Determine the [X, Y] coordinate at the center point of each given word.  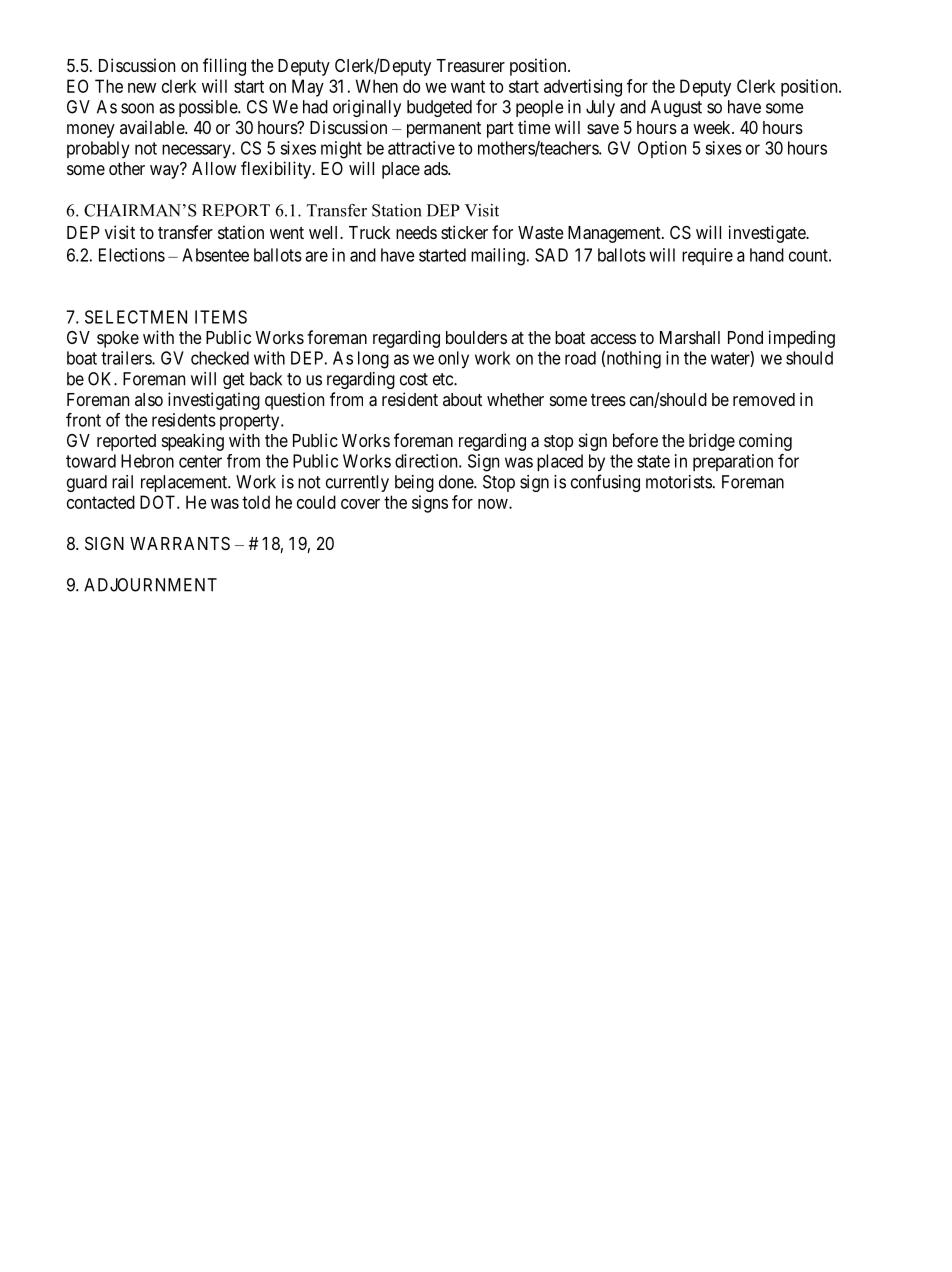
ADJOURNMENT [150, 585]
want [468, 86]
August [676, 108]
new [142, 88]
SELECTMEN [136, 317]
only [453, 360]
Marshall [690, 337]
